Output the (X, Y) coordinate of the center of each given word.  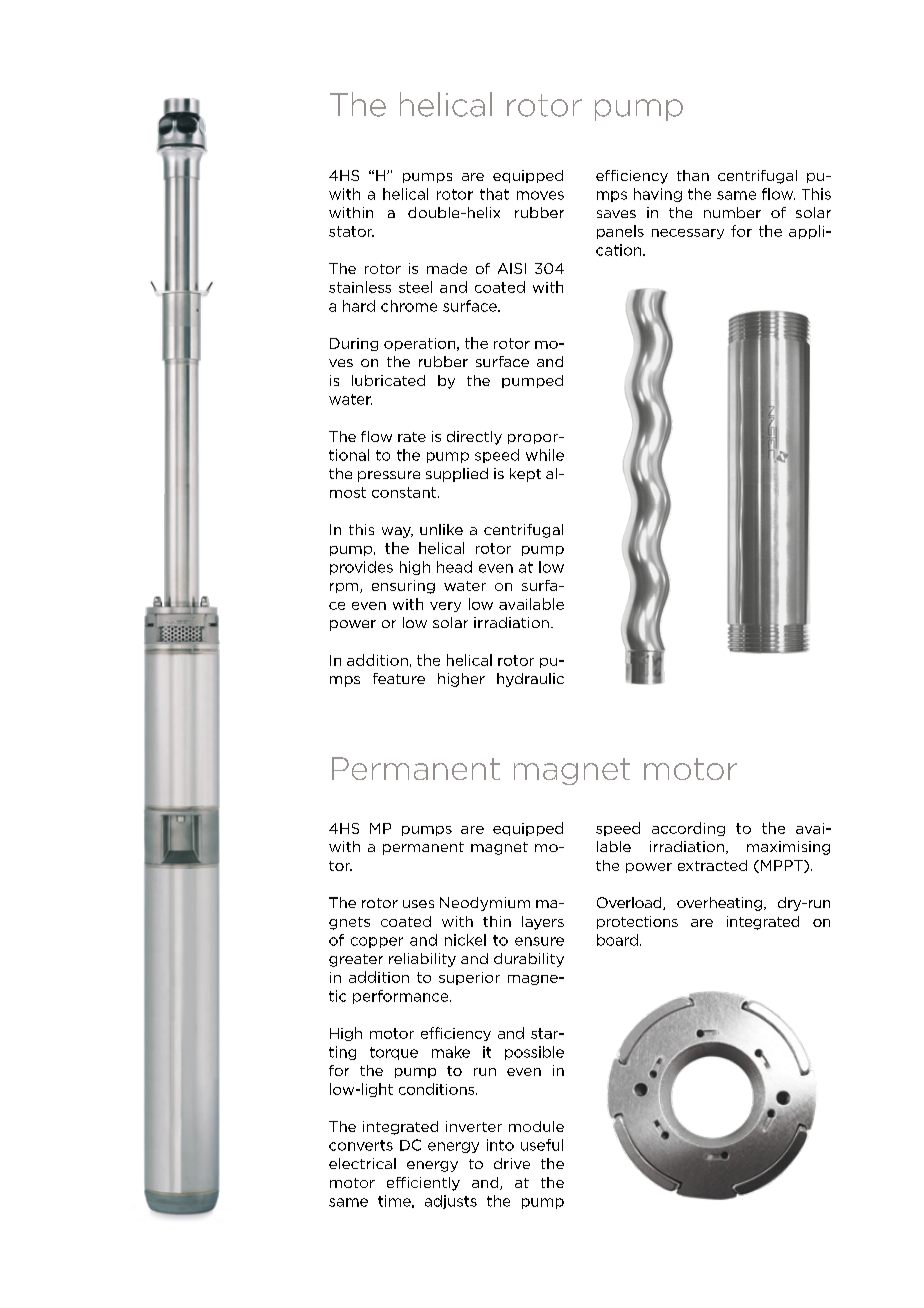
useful (542, 1145)
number (732, 212)
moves (540, 195)
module (536, 1126)
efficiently (423, 1184)
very (445, 607)
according (688, 829)
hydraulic (530, 680)
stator (351, 231)
